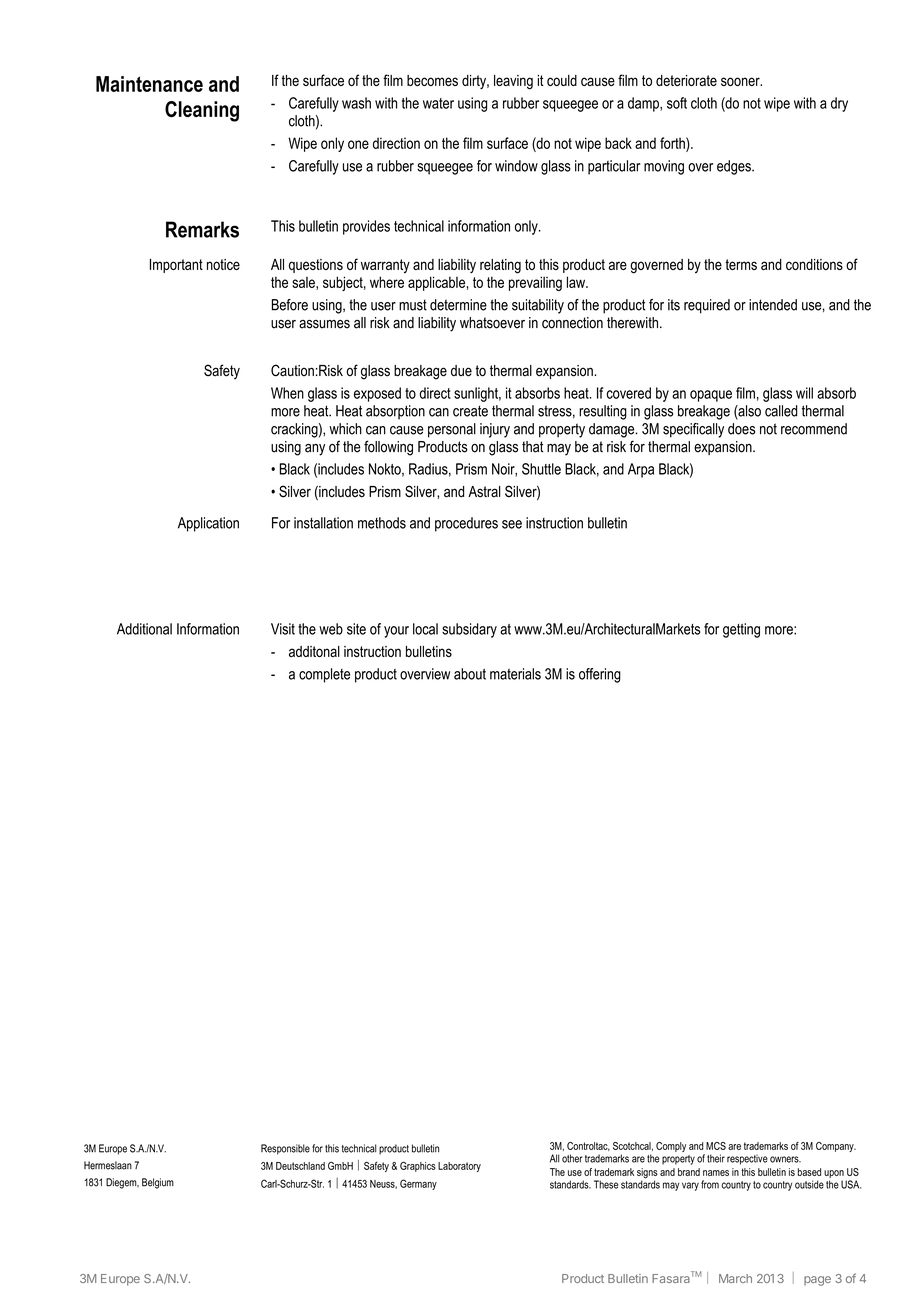 This screenshot has width=924, height=1308. Describe the element at coordinates (741, 630) in the screenshot. I see `getting` at that location.
